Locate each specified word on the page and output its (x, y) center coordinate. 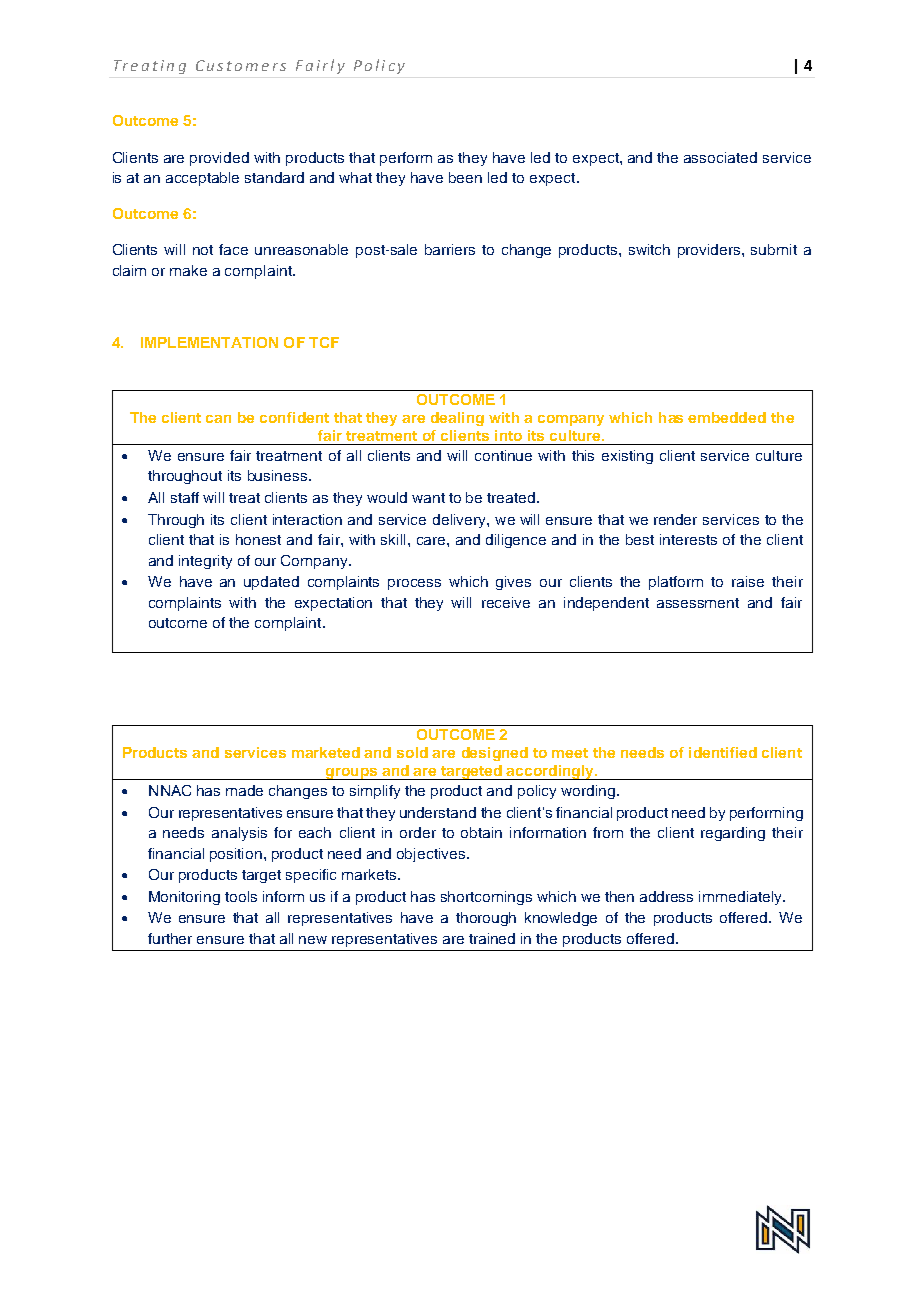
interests (688, 539)
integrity (205, 562)
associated (720, 157)
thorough (486, 919)
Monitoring (184, 898)
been (465, 177)
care (432, 541)
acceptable (202, 179)
